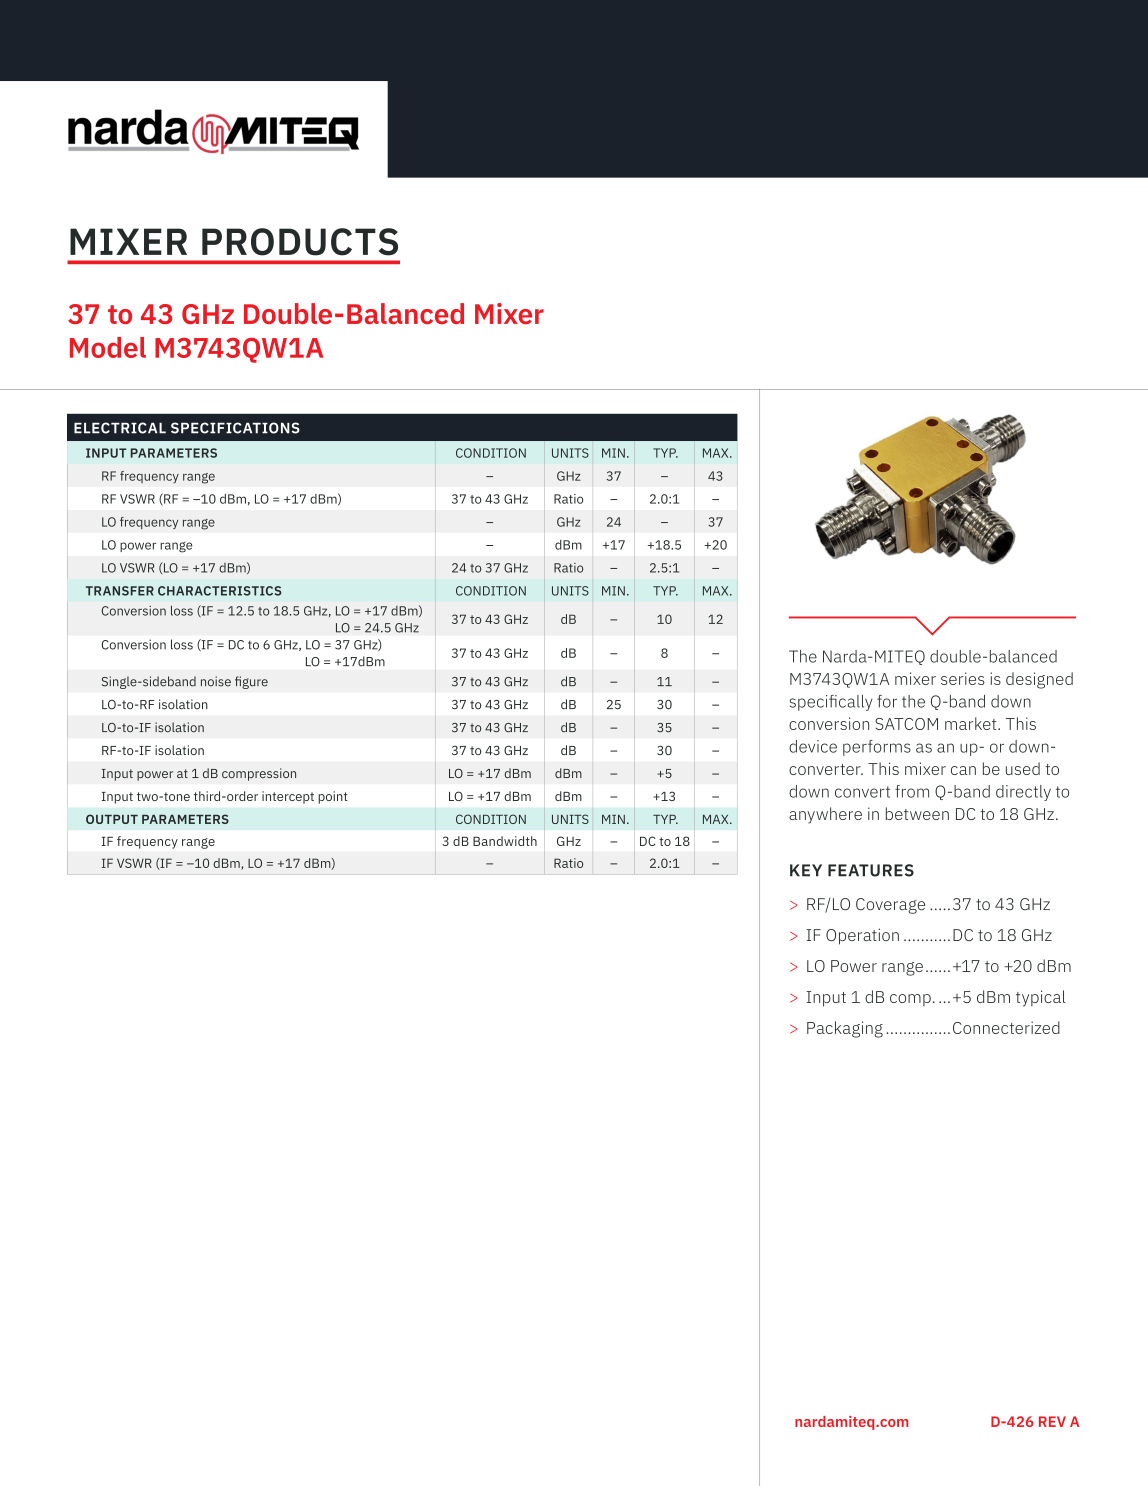  Describe the element at coordinates (300, 242) in the screenshot. I see `PRODUCTS` at that location.
